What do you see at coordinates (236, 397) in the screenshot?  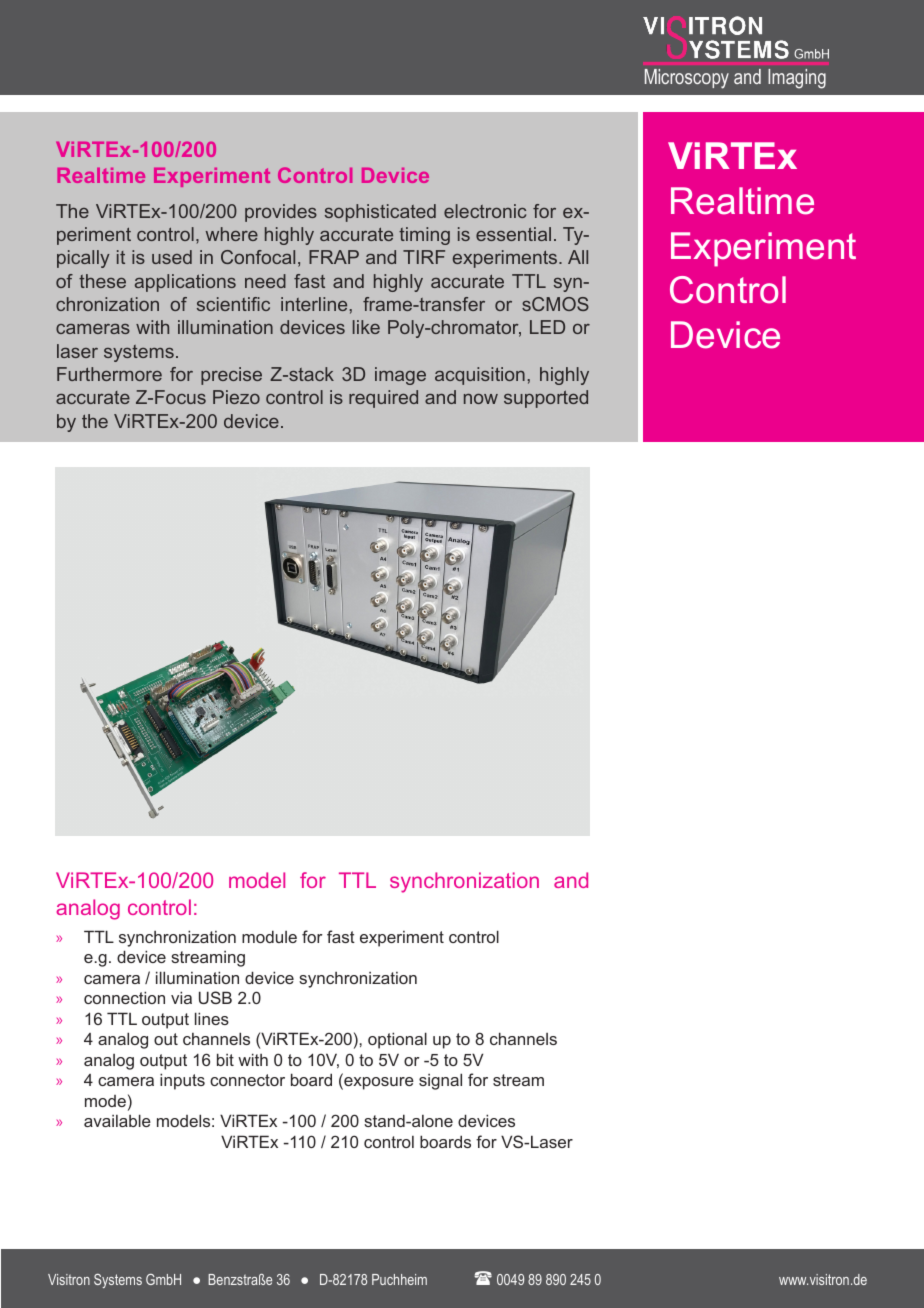 I see `Piezo` at bounding box center [236, 397].
